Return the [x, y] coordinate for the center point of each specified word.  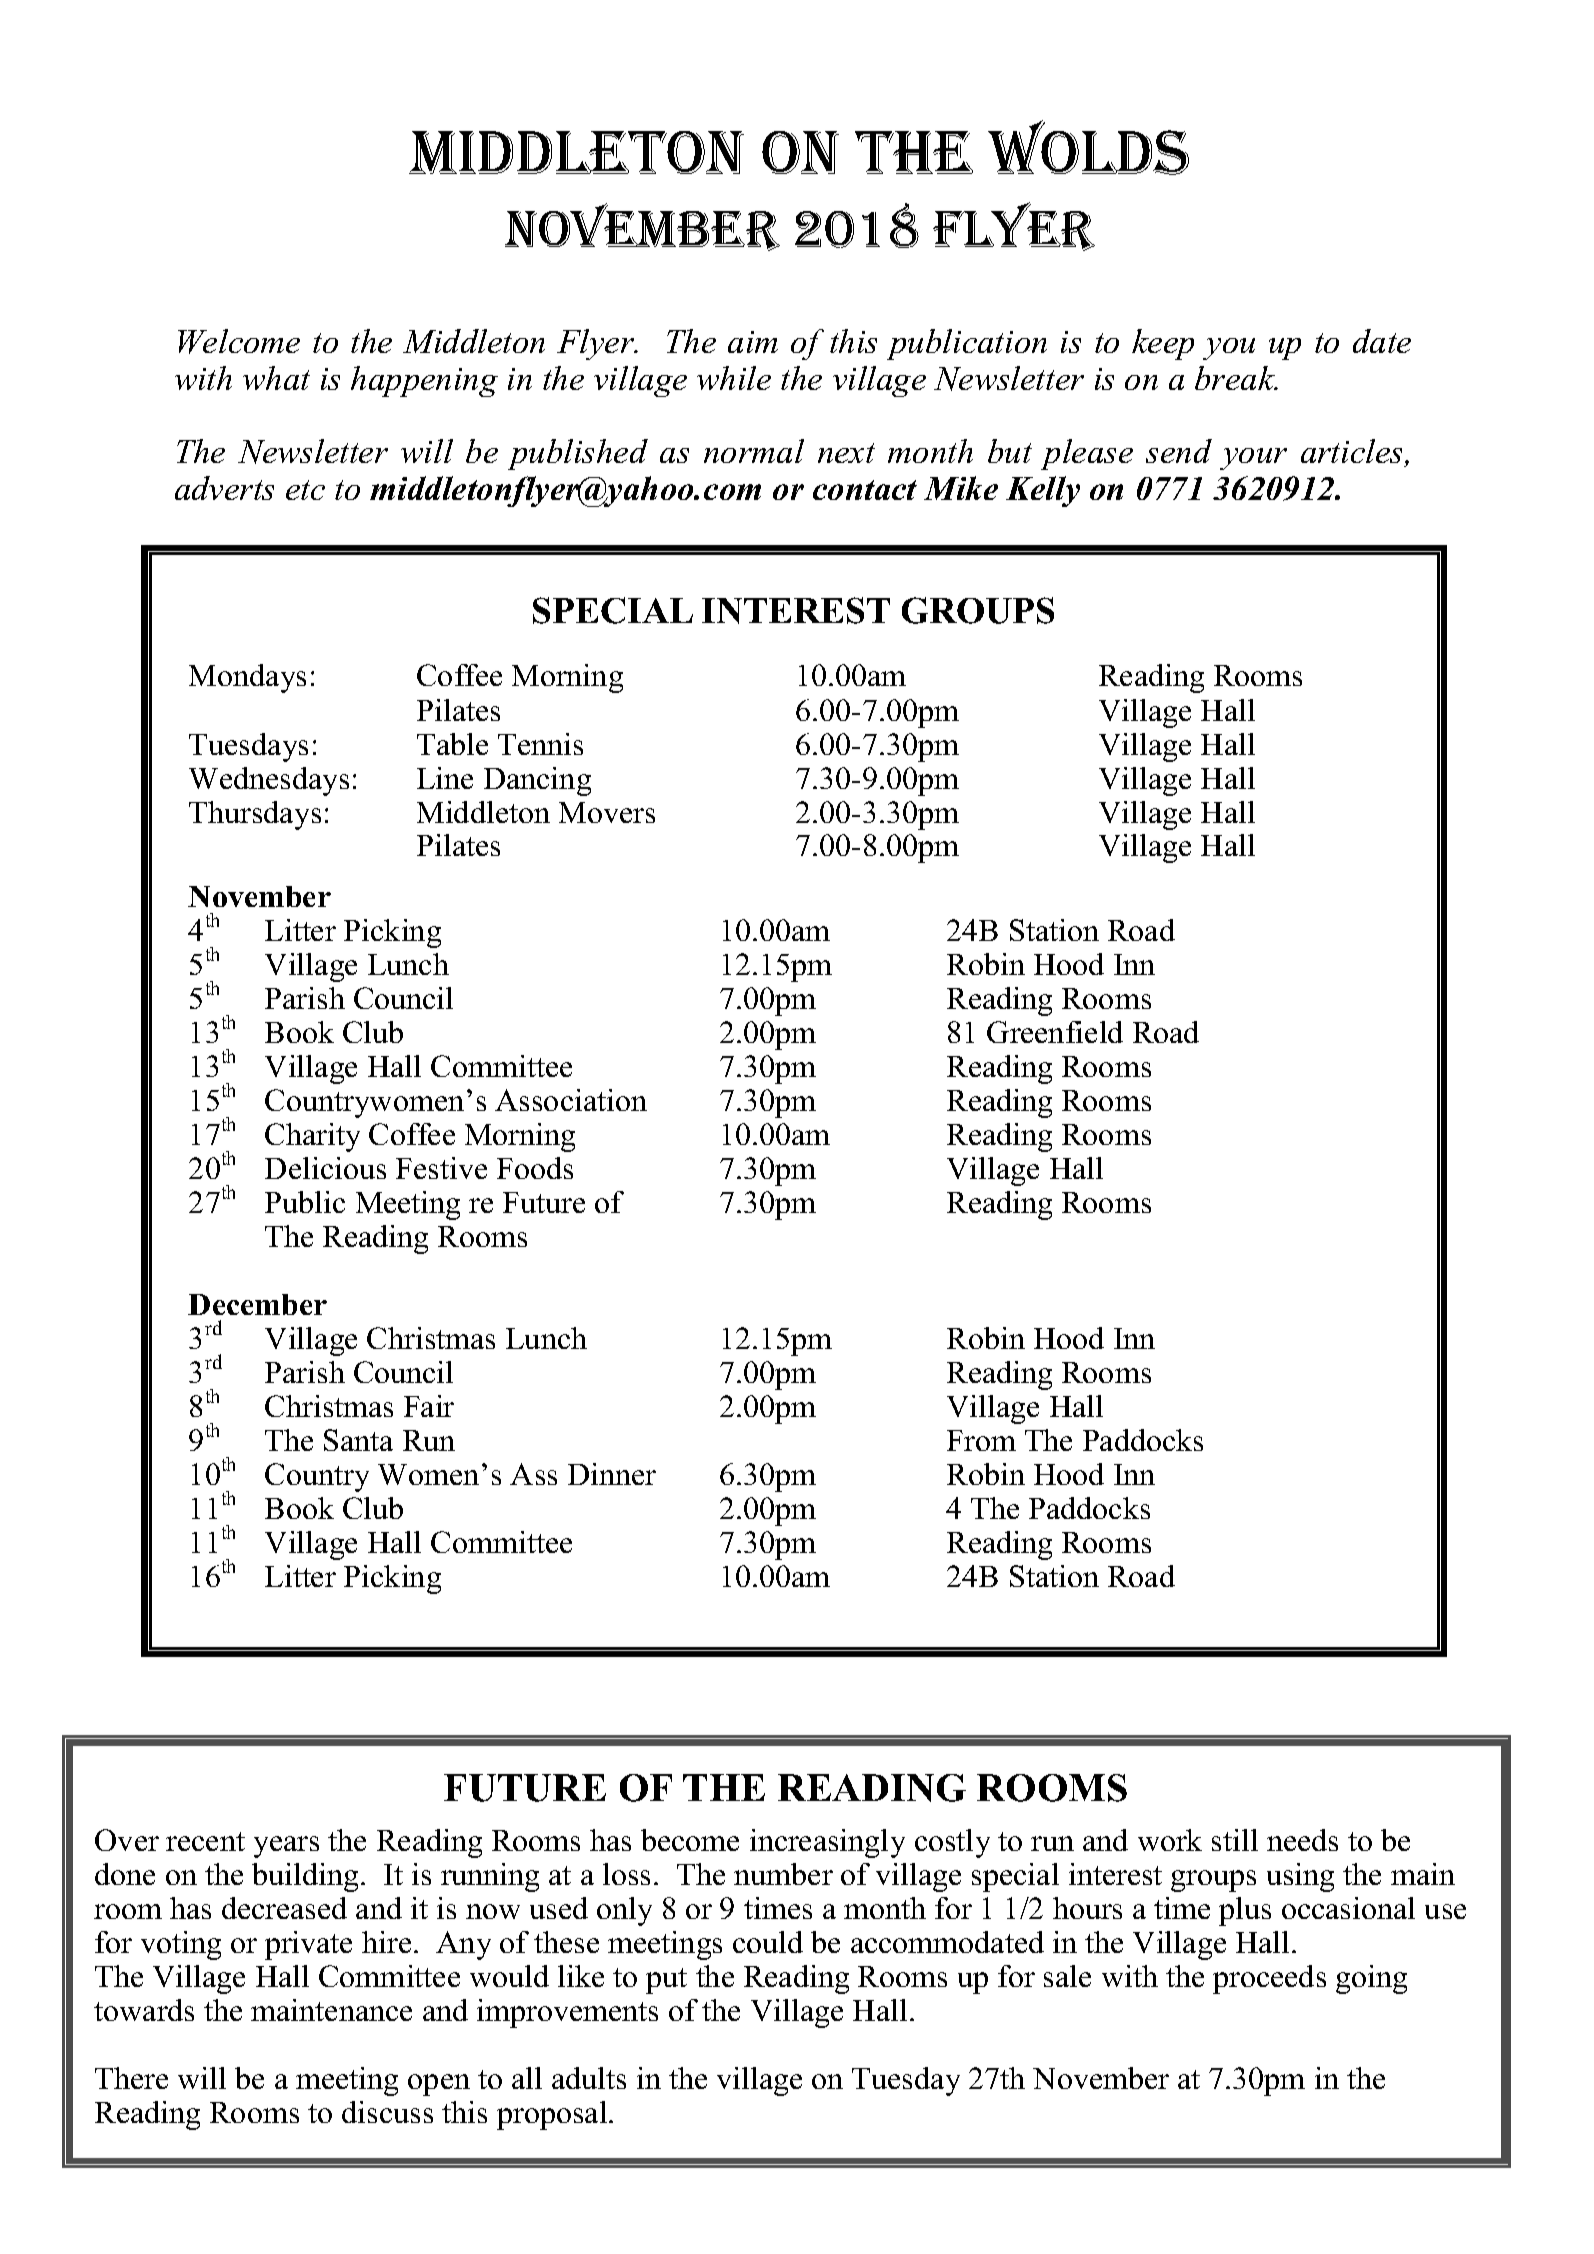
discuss [387, 2112]
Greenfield [1055, 1032]
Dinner [612, 1474]
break [1236, 378]
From [981, 1440]
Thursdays [255, 815]
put [666, 1981]
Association [571, 1100]
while [734, 378]
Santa [358, 1440]
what [276, 378]
